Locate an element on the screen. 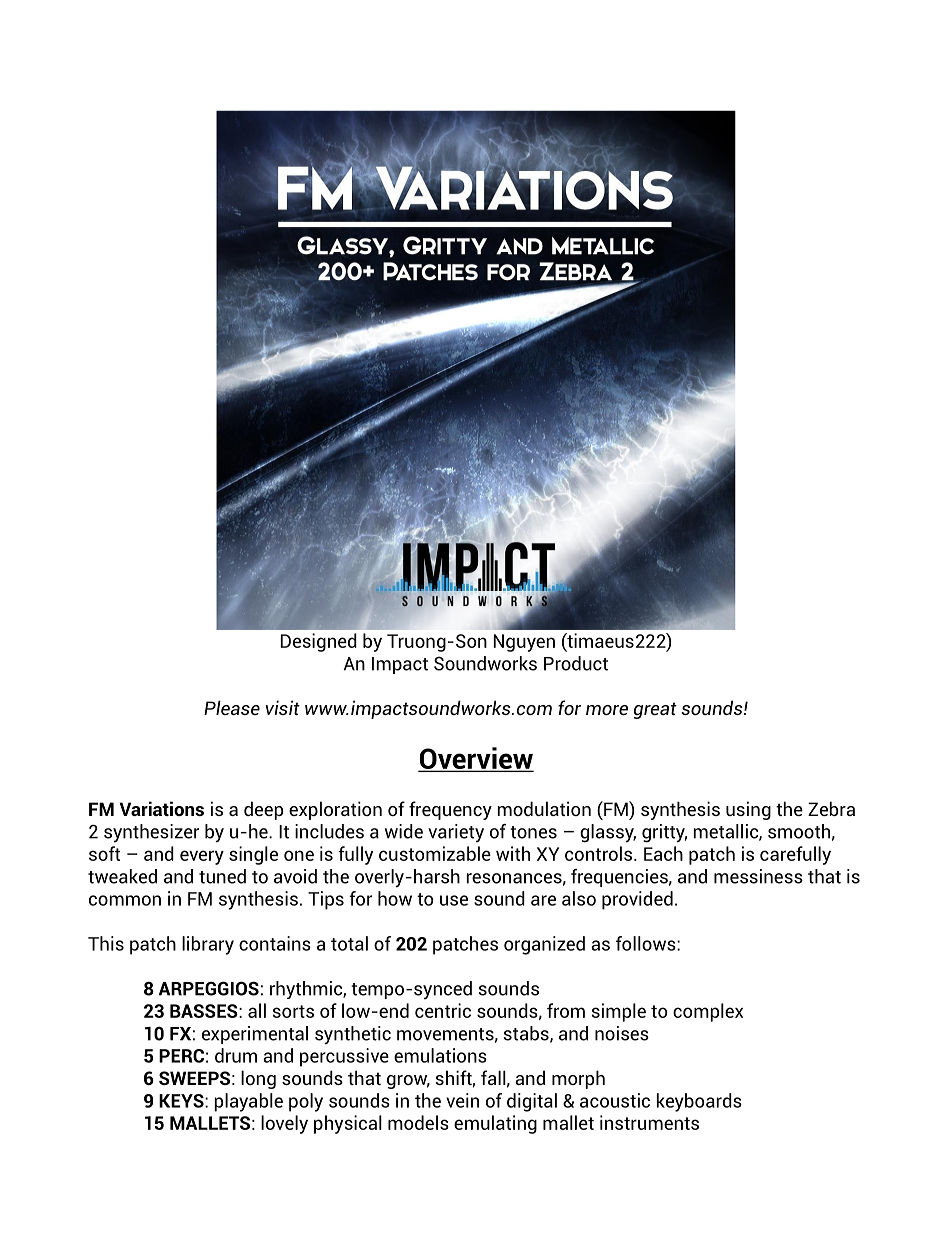 This screenshot has height=1233, width=952. KEYS is located at coordinates (182, 1101).
